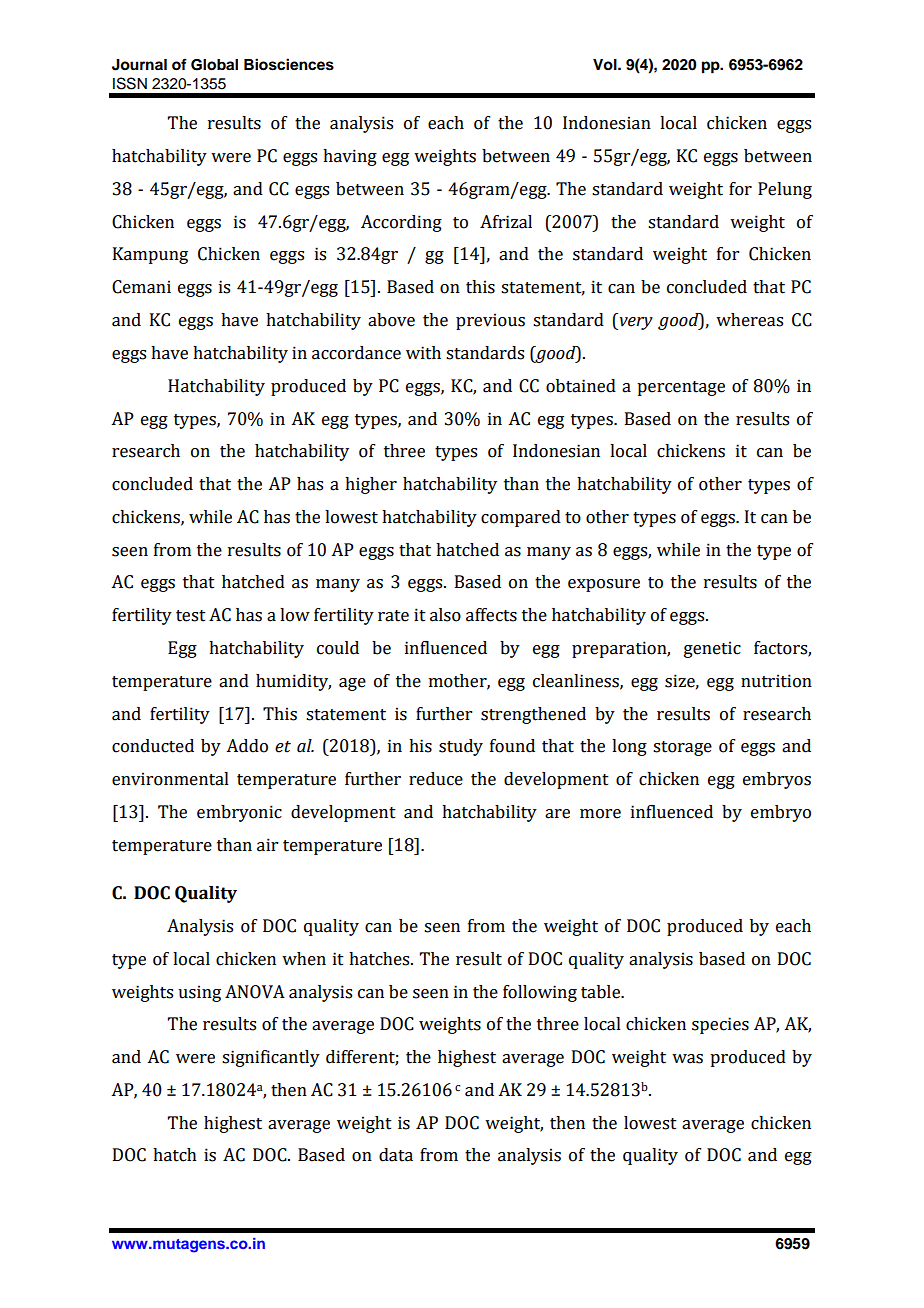 Image resolution: width=924 pixels, height=1308 pixels. I want to click on test, so click(191, 616).
